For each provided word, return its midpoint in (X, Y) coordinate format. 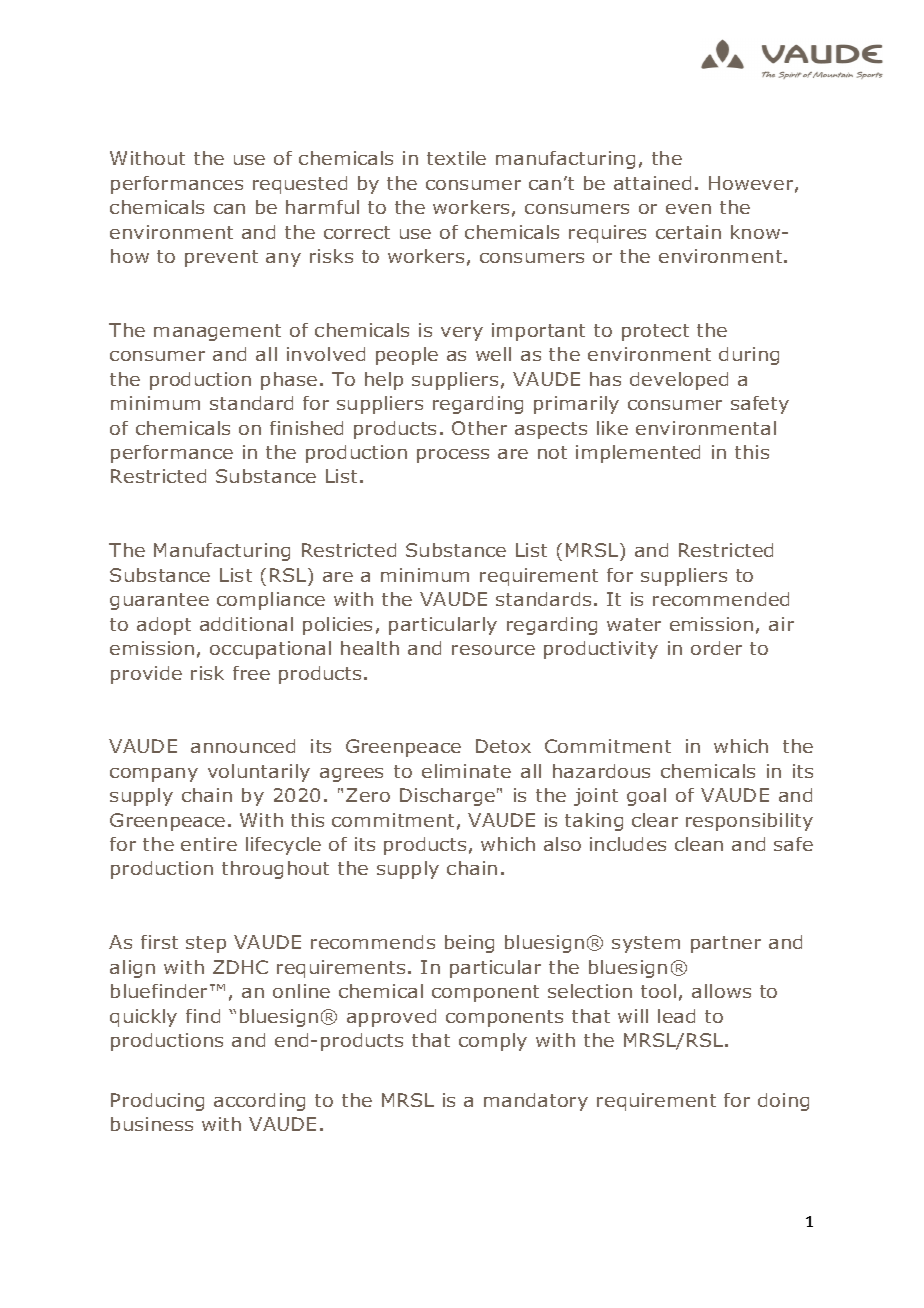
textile (456, 158)
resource (493, 650)
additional (246, 624)
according (259, 1102)
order (716, 648)
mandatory (536, 1102)
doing (783, 1102)
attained (652, 183)
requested (300, 185)
